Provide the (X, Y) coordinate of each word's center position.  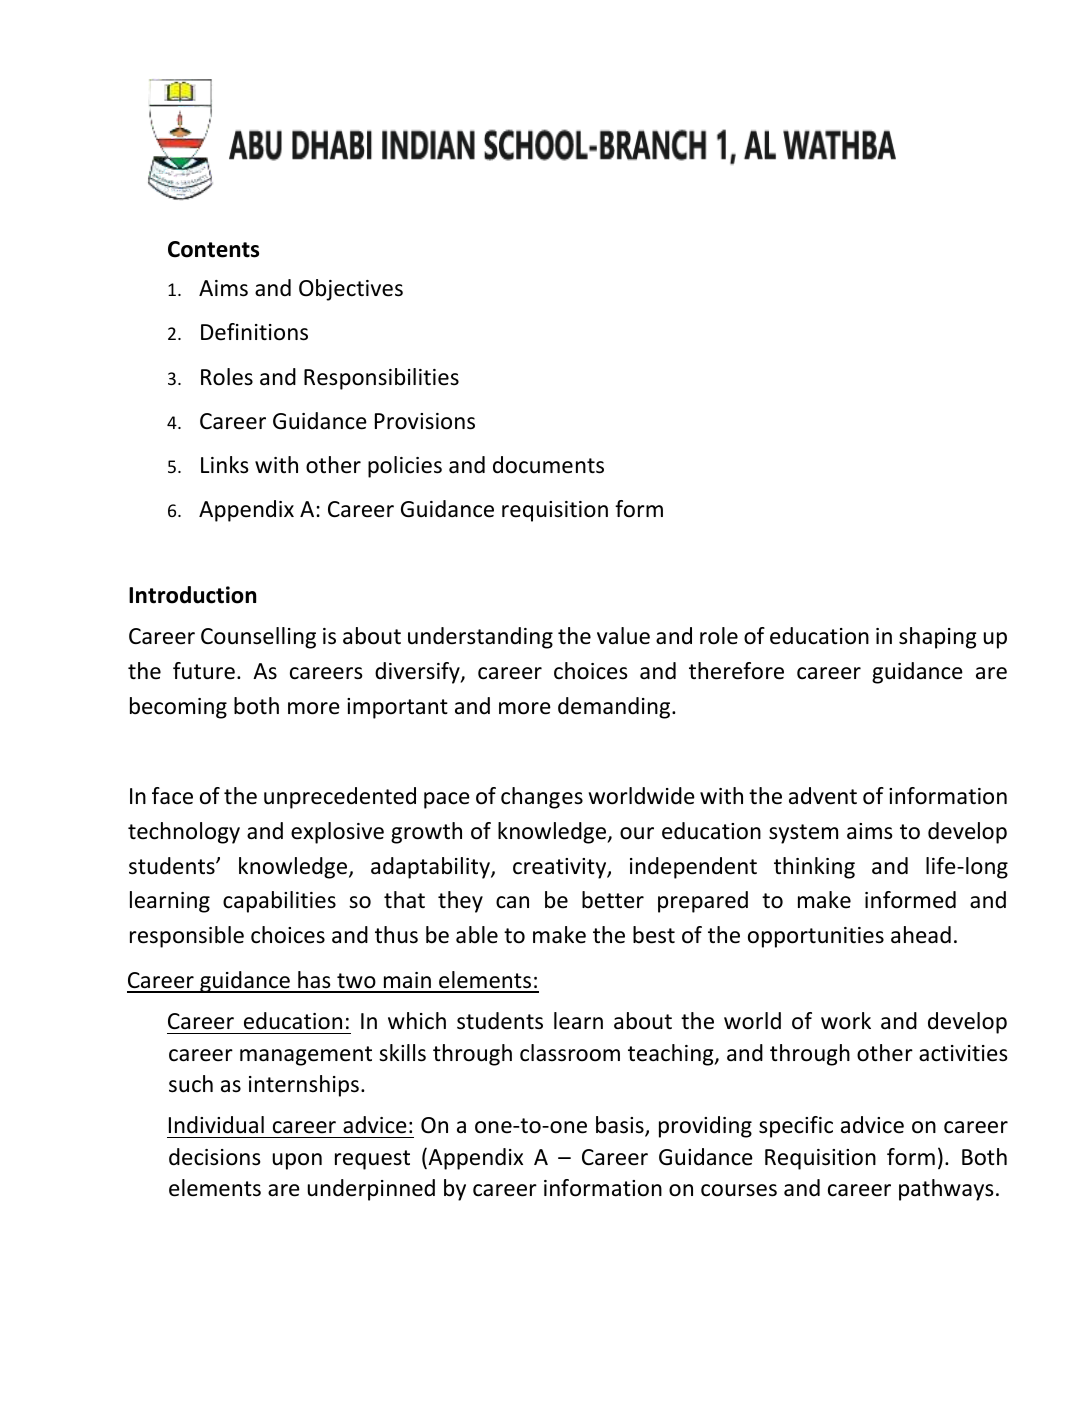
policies (405, 467)
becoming (178, 708)
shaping (938, 638)
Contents (213, 249)
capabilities (279, 902)
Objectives (351, 290)
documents (548, 465)
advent (823, 796)
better (613, 900)
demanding (615, 708)
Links (225, 465)
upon (297, 1161)
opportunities (816, 937)
